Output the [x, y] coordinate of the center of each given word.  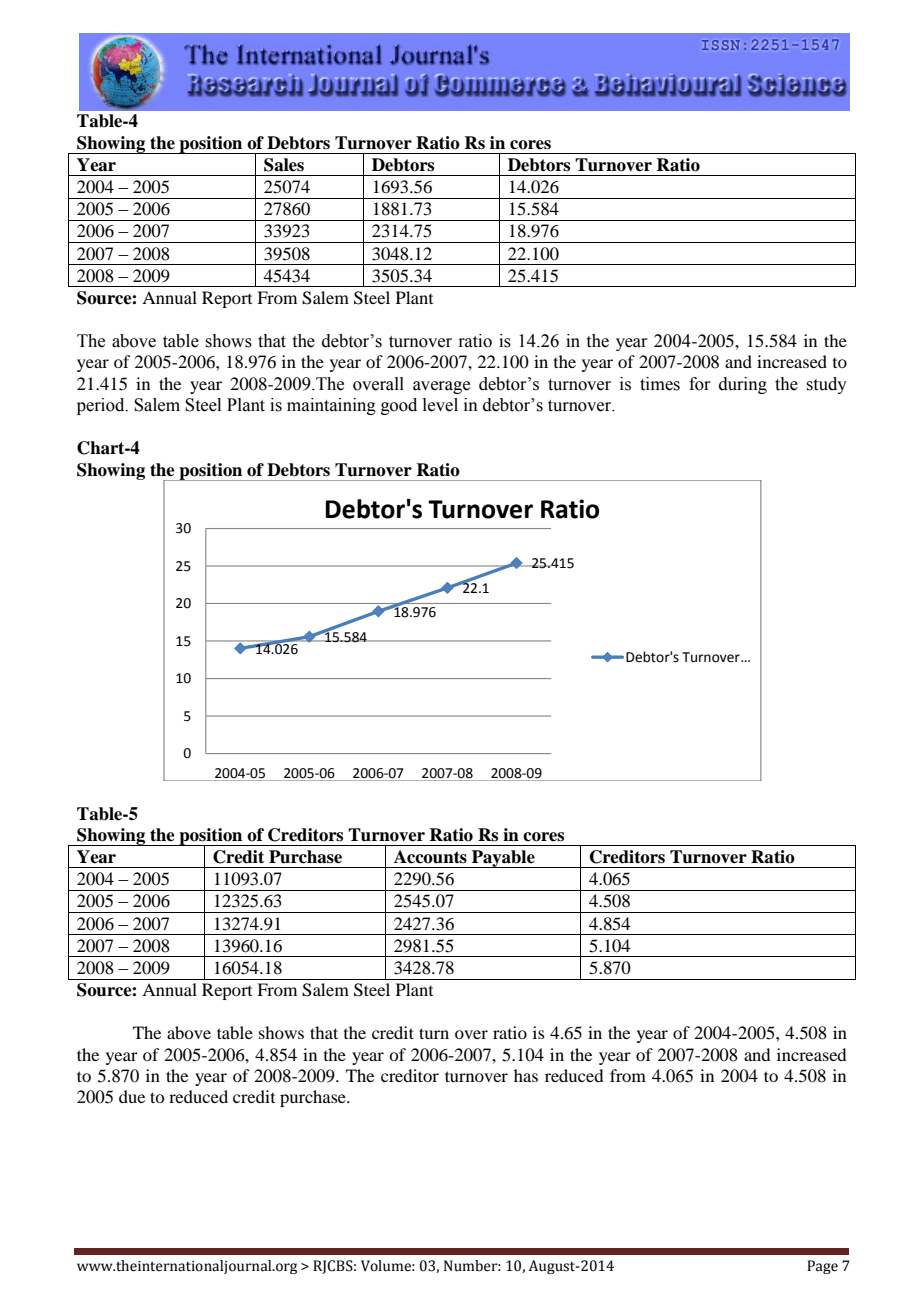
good [399, 406]
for [700, 384]
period [102, 406]
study [826, 385]
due [132, 1096]
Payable [503, 859]
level [440, 405]
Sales [284, 165]
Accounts [430, 857]
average [441, 387]
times [660, 384]
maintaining [331, 406]
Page [822, 1267]
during [743, 385]
